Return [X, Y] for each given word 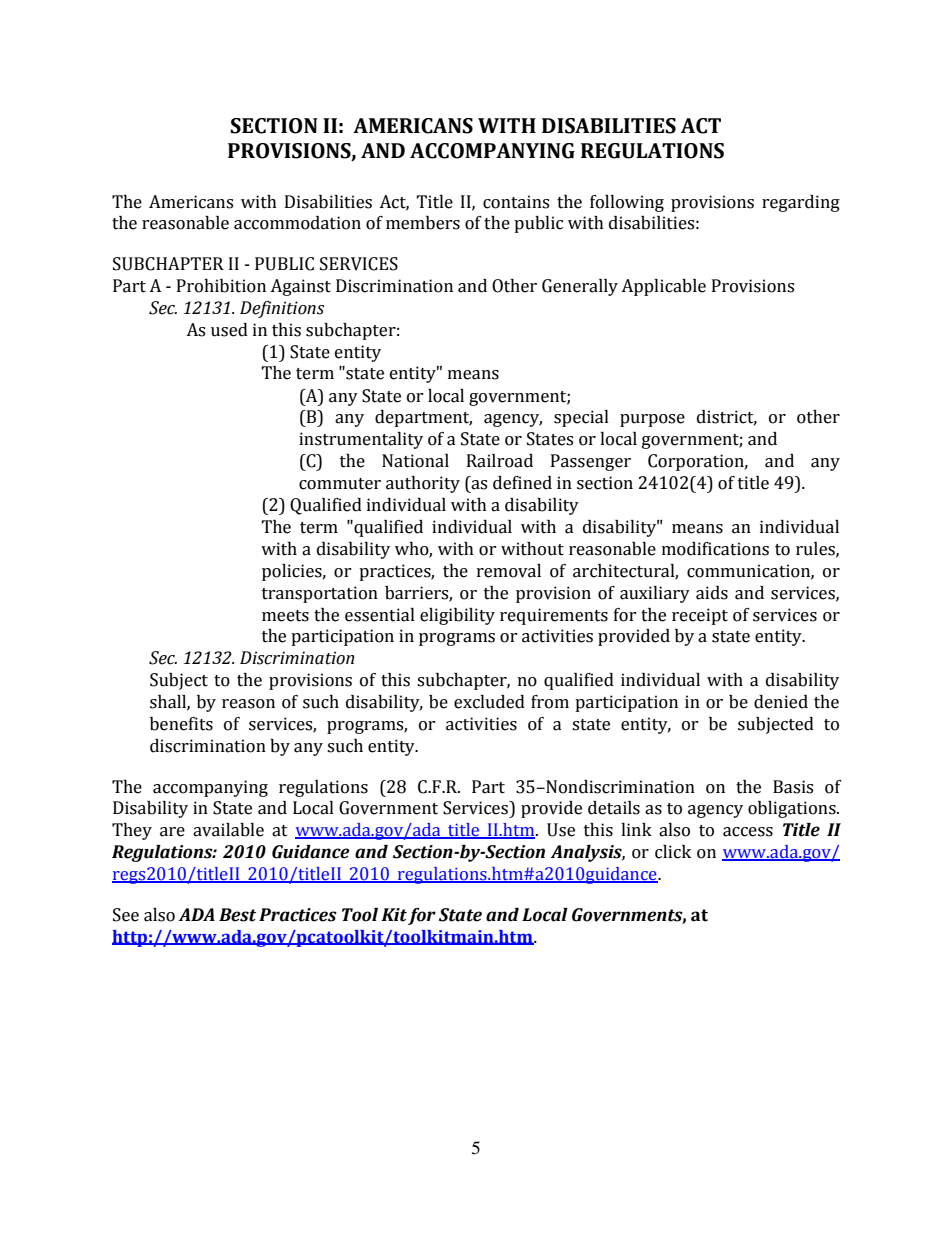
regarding [801, 203]
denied [781, 702]
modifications [715, 549]
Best [237, 915]
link [636, 829]
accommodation [297, 223]
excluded [489, 702]
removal [509, 571]
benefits [181, 724]
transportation [320, 594]
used [229, 330]
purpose [652, 420]
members [423, 223]
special [581, 418]
